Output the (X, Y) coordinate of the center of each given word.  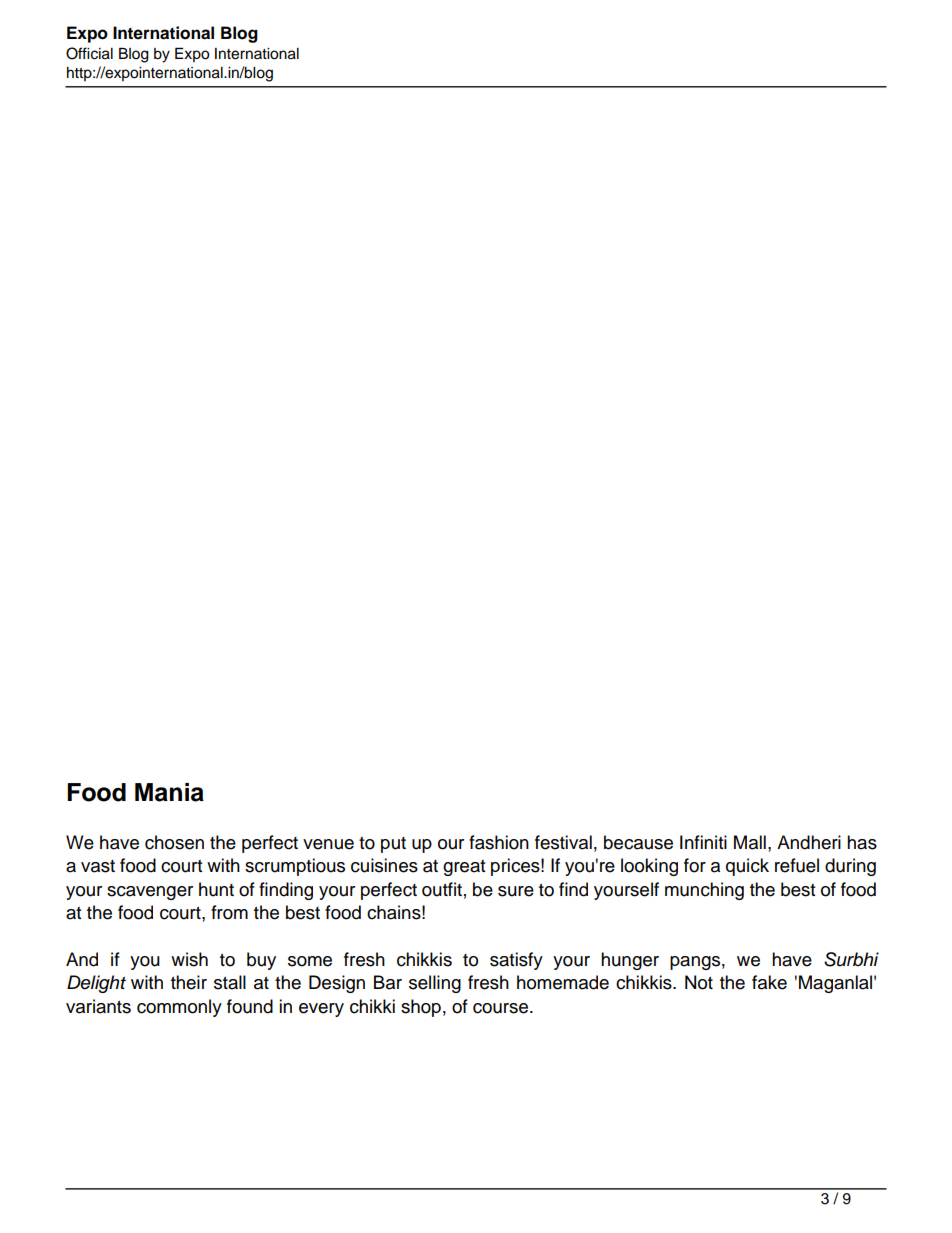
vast (98, 866)
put (393, 845)
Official (89, 53)
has (862, 842)
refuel (797, 865)
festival (563, 842)
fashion (499, 842)
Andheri (809, 842)
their (189, 982)
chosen (174, 842)
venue (328, 844)
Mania (169, 792)
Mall (750, 842)
